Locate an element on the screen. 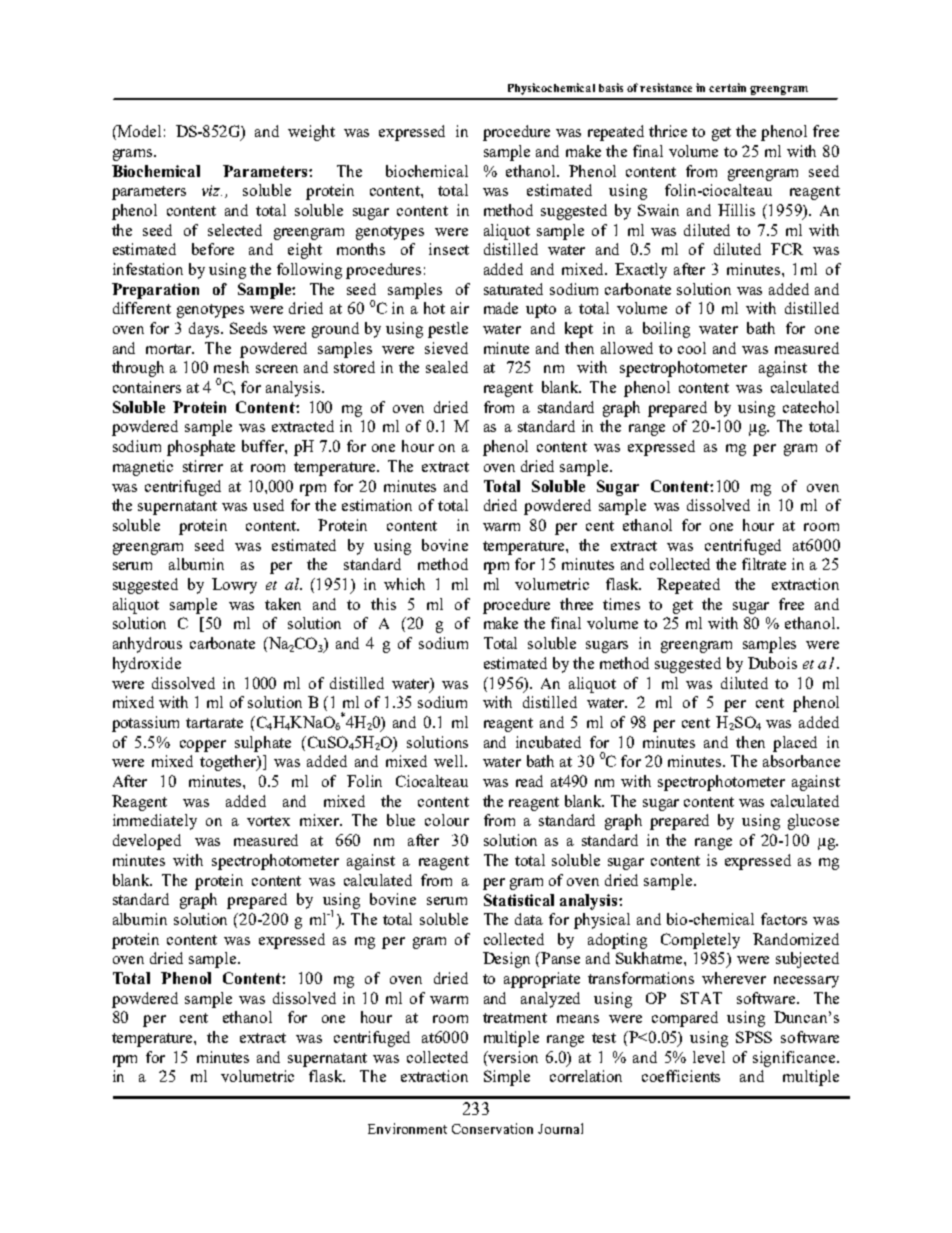 This screenshot has width=952, height=1233. mesh is located at coordinates (231, 367).
